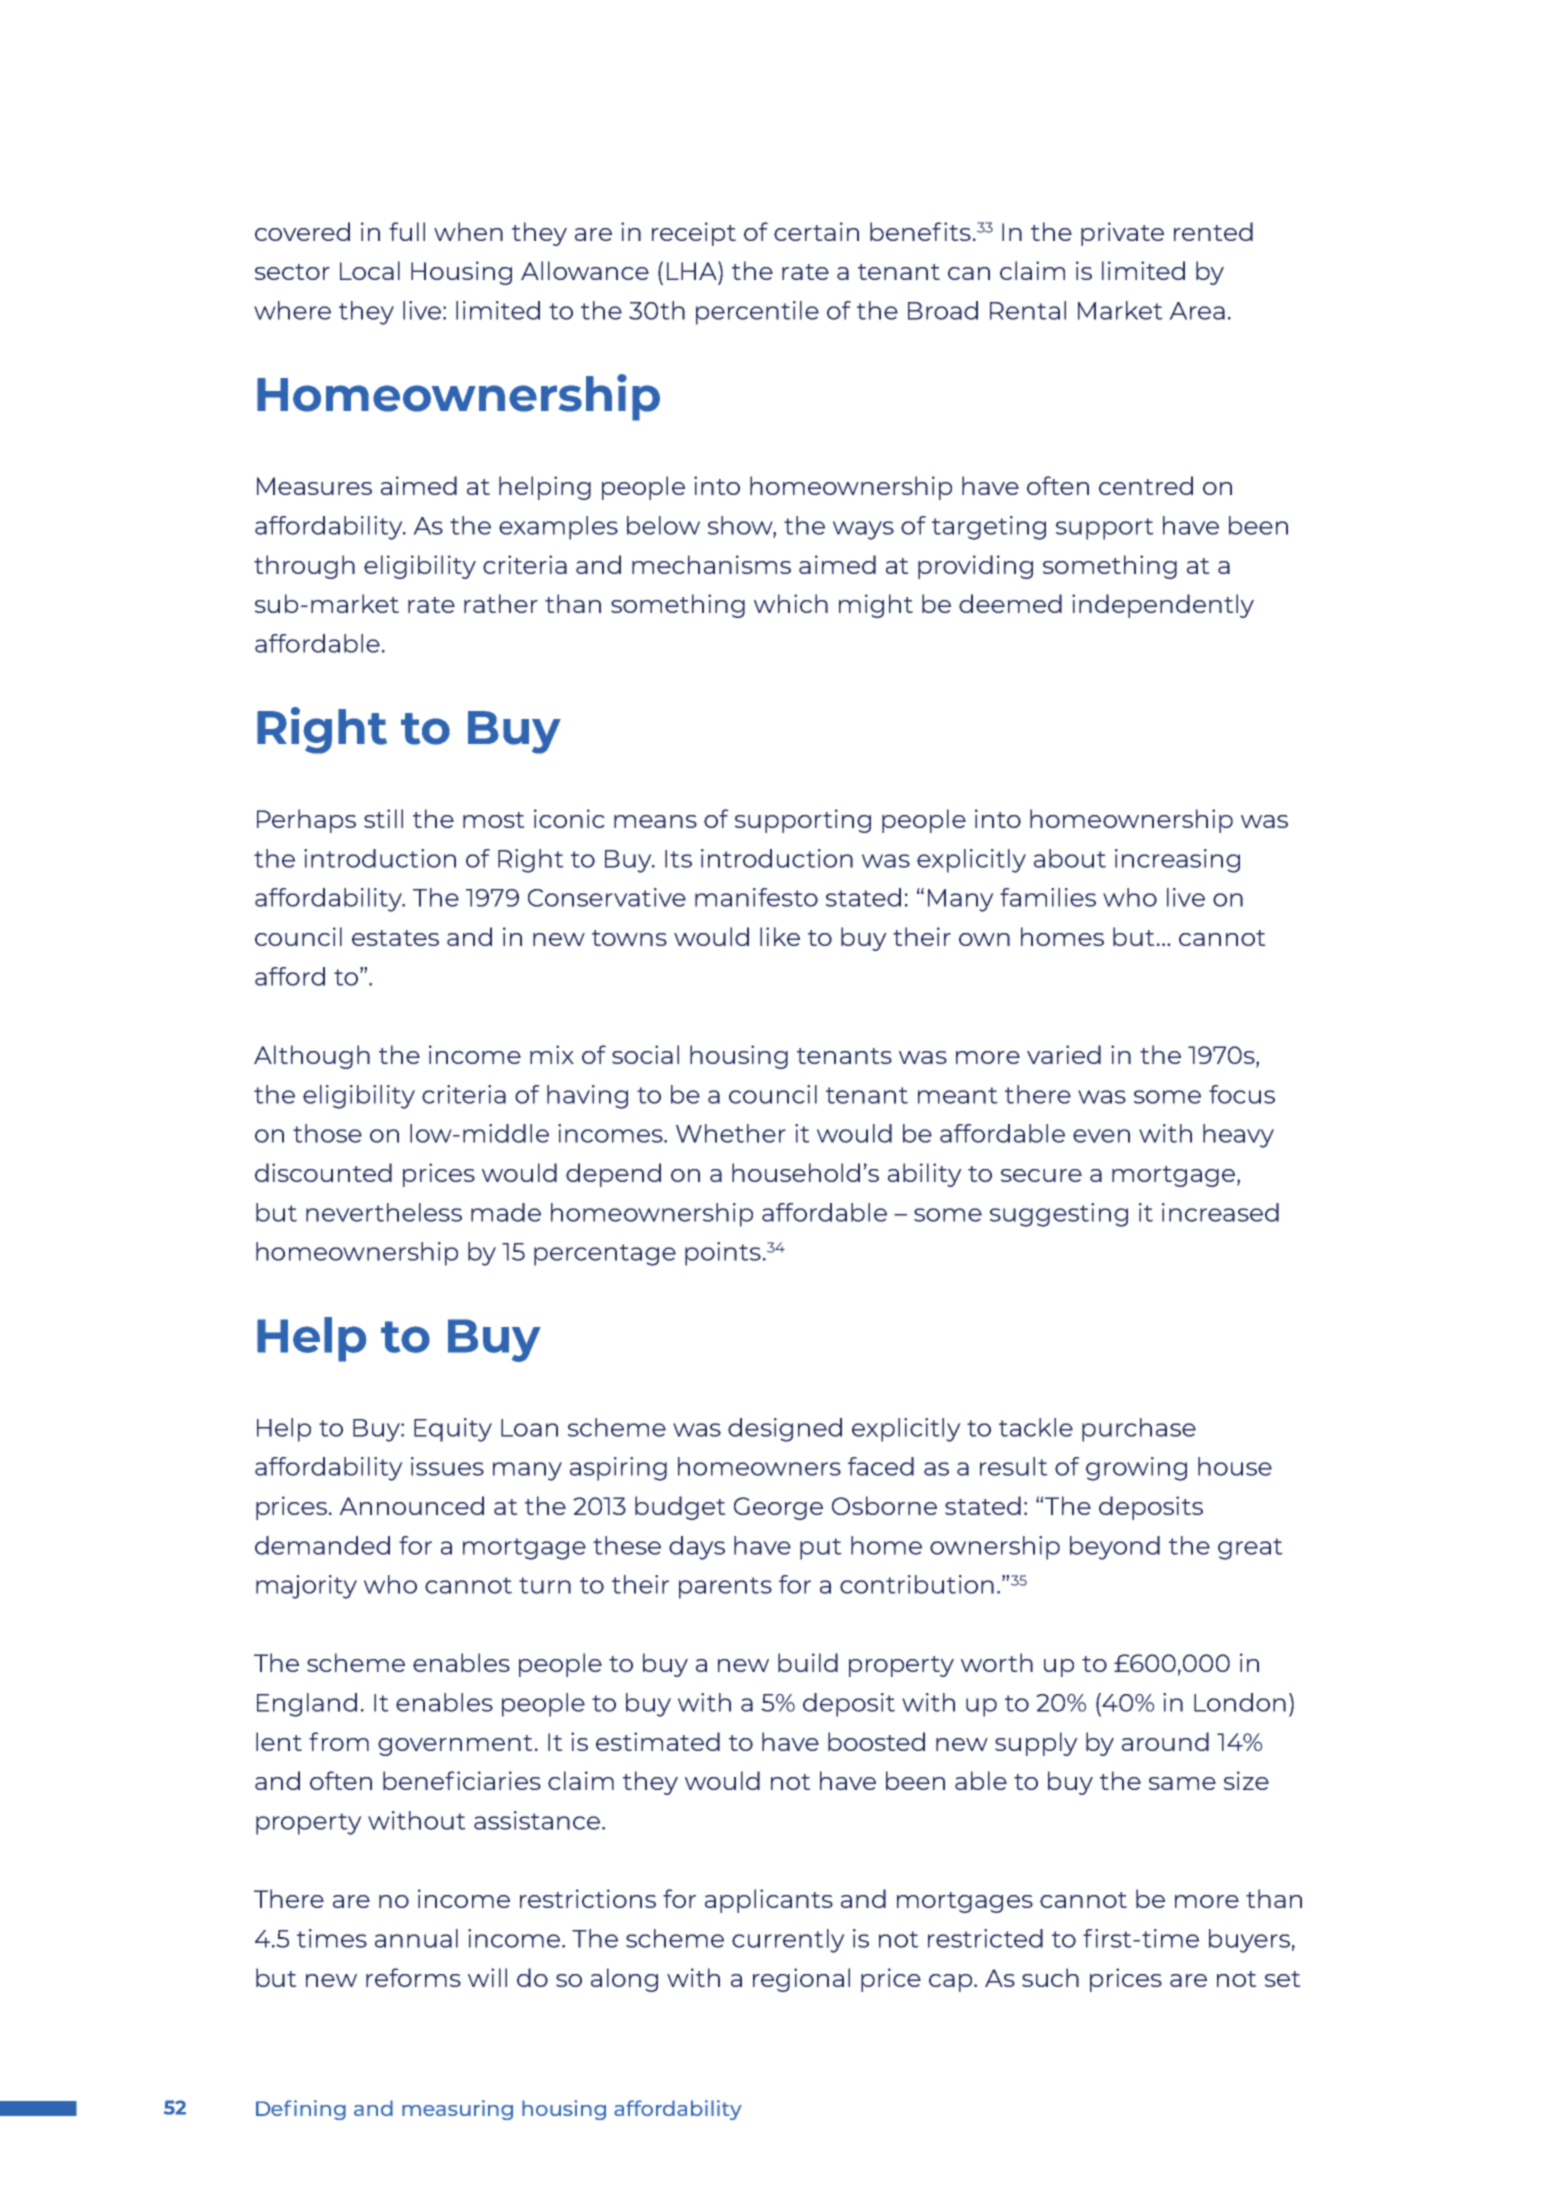 This document has width=1561, height=2207. Describe the element at coordinates (411, 1505) in the document. I see `Announced` at that location.
